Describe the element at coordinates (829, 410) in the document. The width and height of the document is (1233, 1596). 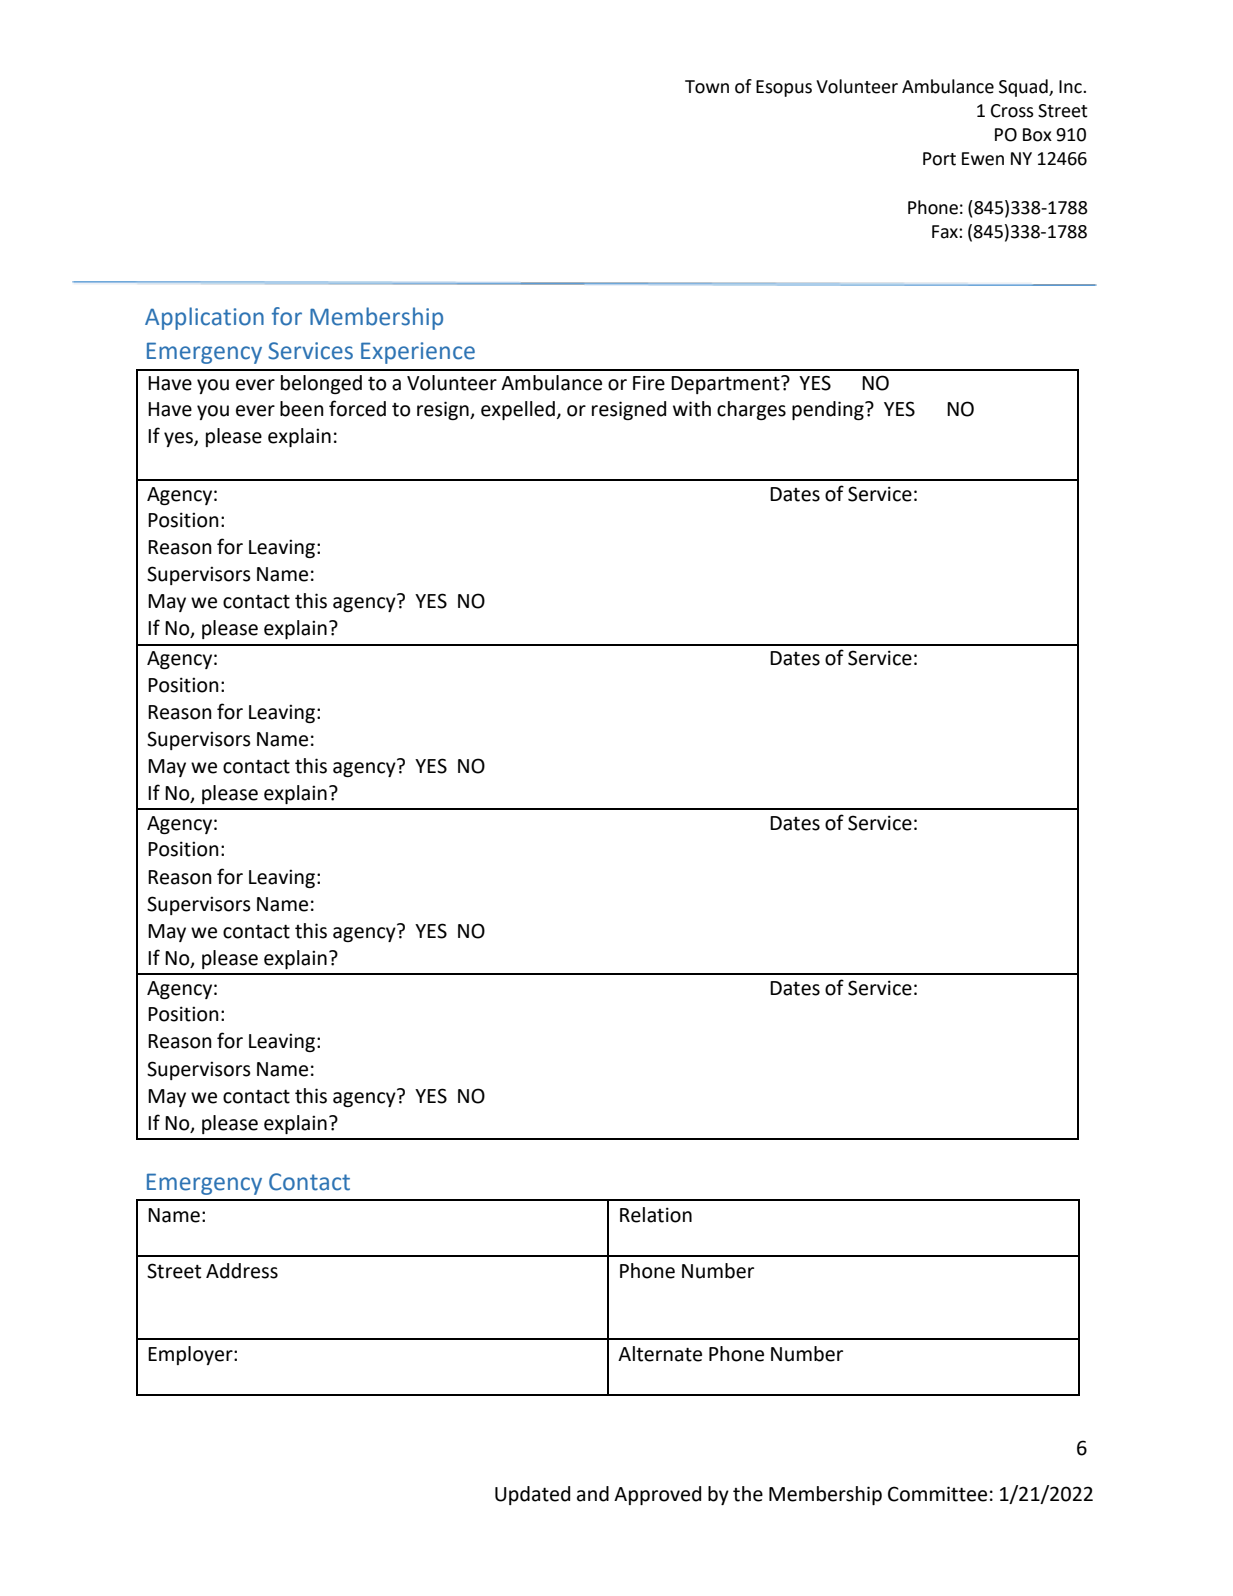
I see `pending` at that location.
